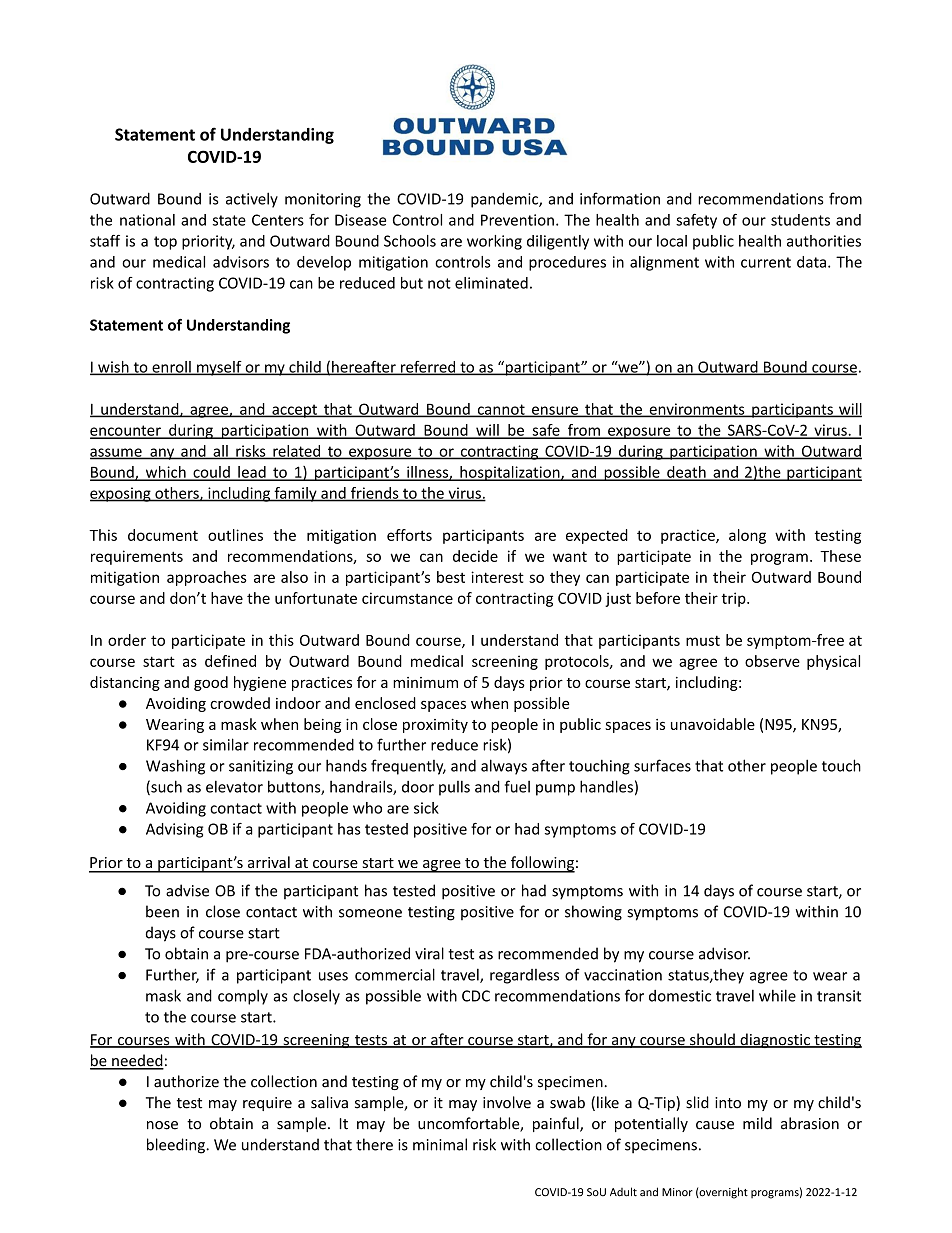 Image resolution: width=952 pixels, height=1233 pixels. I want to click on top, so click(165, 243).
